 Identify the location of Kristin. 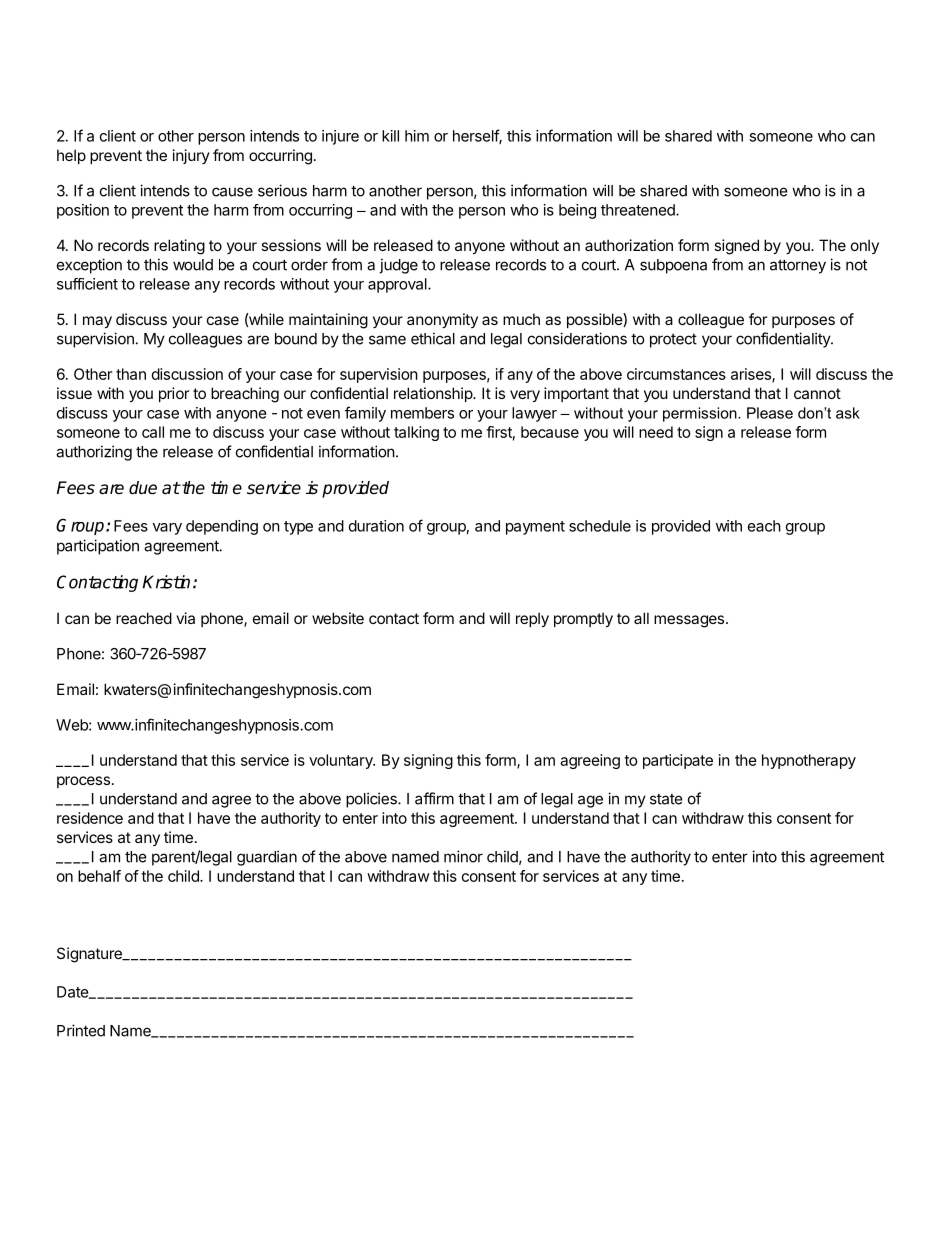
(166, 582).
